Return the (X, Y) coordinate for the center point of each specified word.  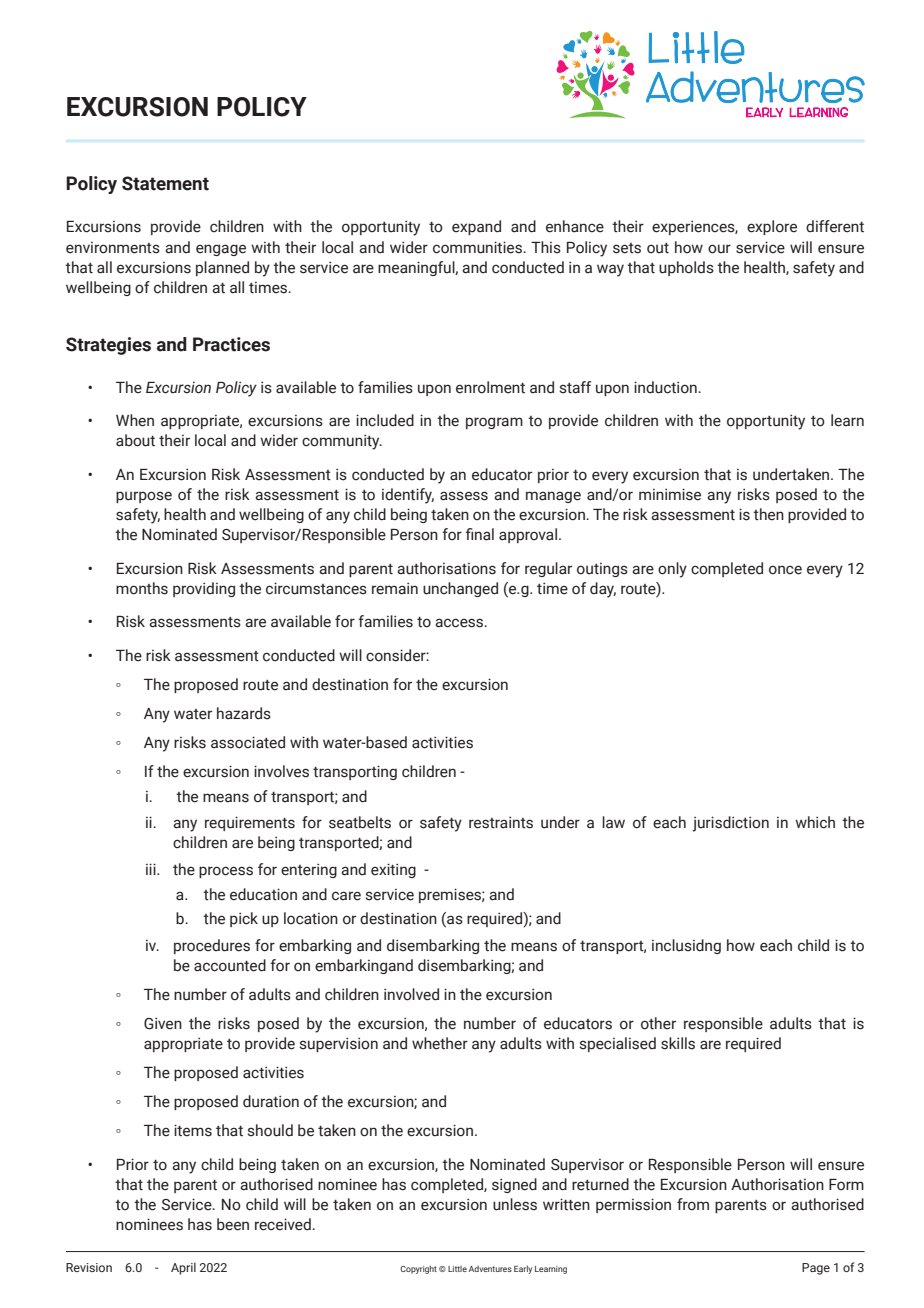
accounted (230, 965)
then (768, 514)
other (658, 1023)
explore (772, 227)
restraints (501, 822)
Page (816, 1269)
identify (408, 496)
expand (476, 227)
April (183, 1268)
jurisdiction (730, 824)
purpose (144, 497)
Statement (165, 183)
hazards (244, 713)
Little (457, 1269)
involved (411, 994)
